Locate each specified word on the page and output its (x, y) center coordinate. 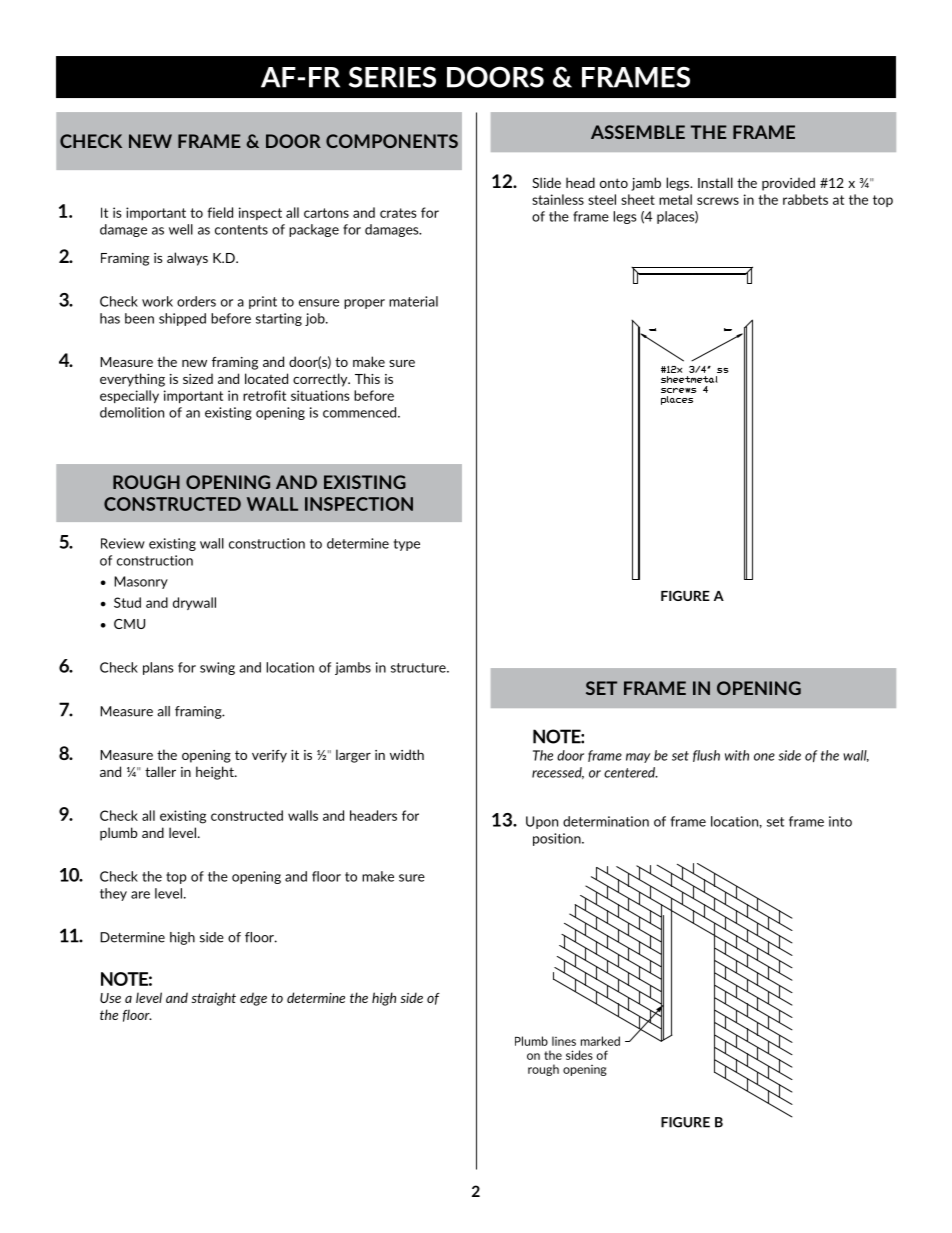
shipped (182, 319)
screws (718, 201)
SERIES (392, 77)
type (407, 545)
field (220, 212)
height (216, 773)
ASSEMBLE (638, 132)
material (413, 301)
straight (213, 999)
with (737, 755)
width (407, 754)
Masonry (141, 582)
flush (706, 756)
